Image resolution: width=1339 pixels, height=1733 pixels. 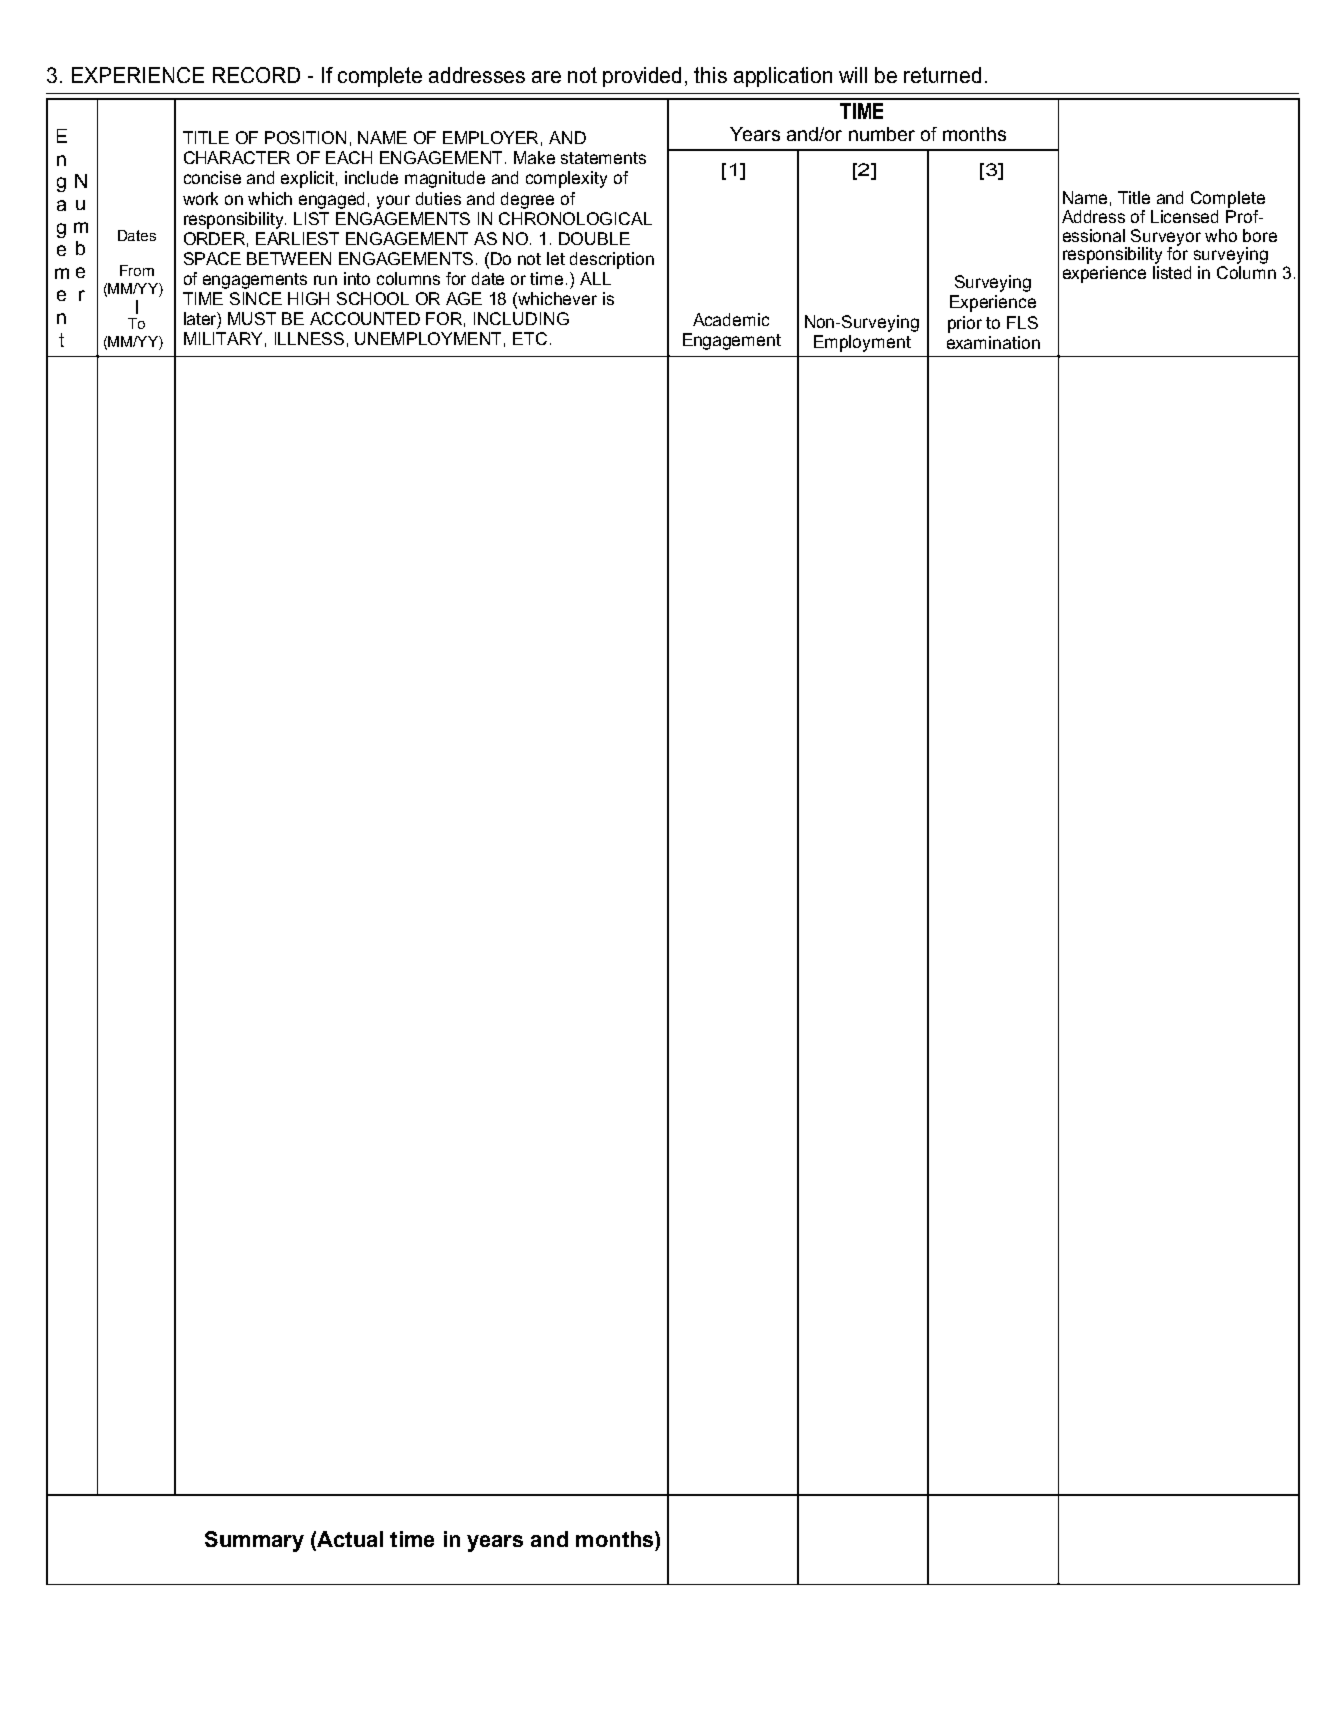 I want to click on examination, so click(x=993, y=342).
